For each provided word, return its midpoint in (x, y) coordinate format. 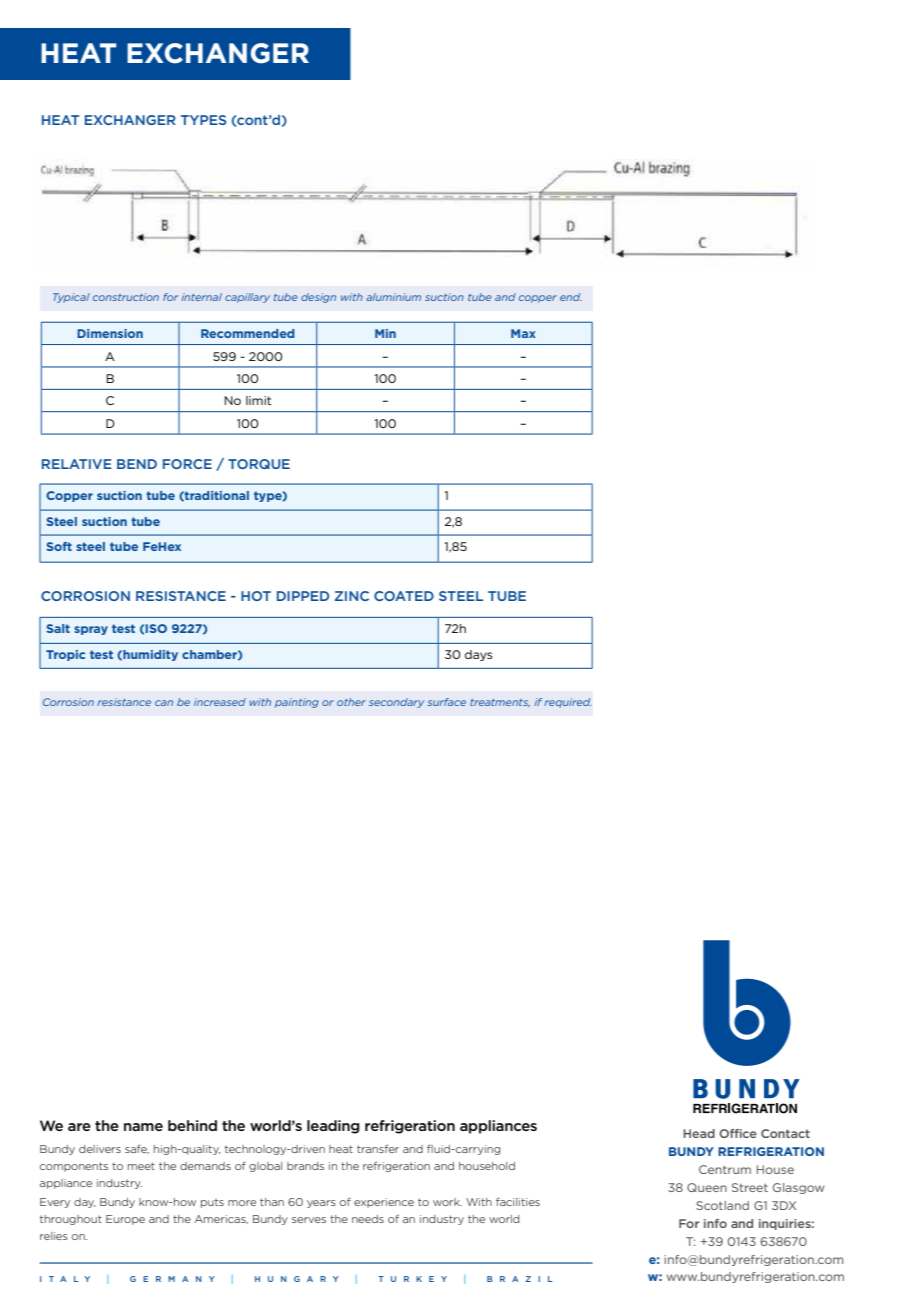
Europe (125, 1220)
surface (446, 702)
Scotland (722, 1205)
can (164, 703)
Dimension (110, 333)
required (567, 703)
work (447, 1202)
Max (523, 333)
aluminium (393, 297)
